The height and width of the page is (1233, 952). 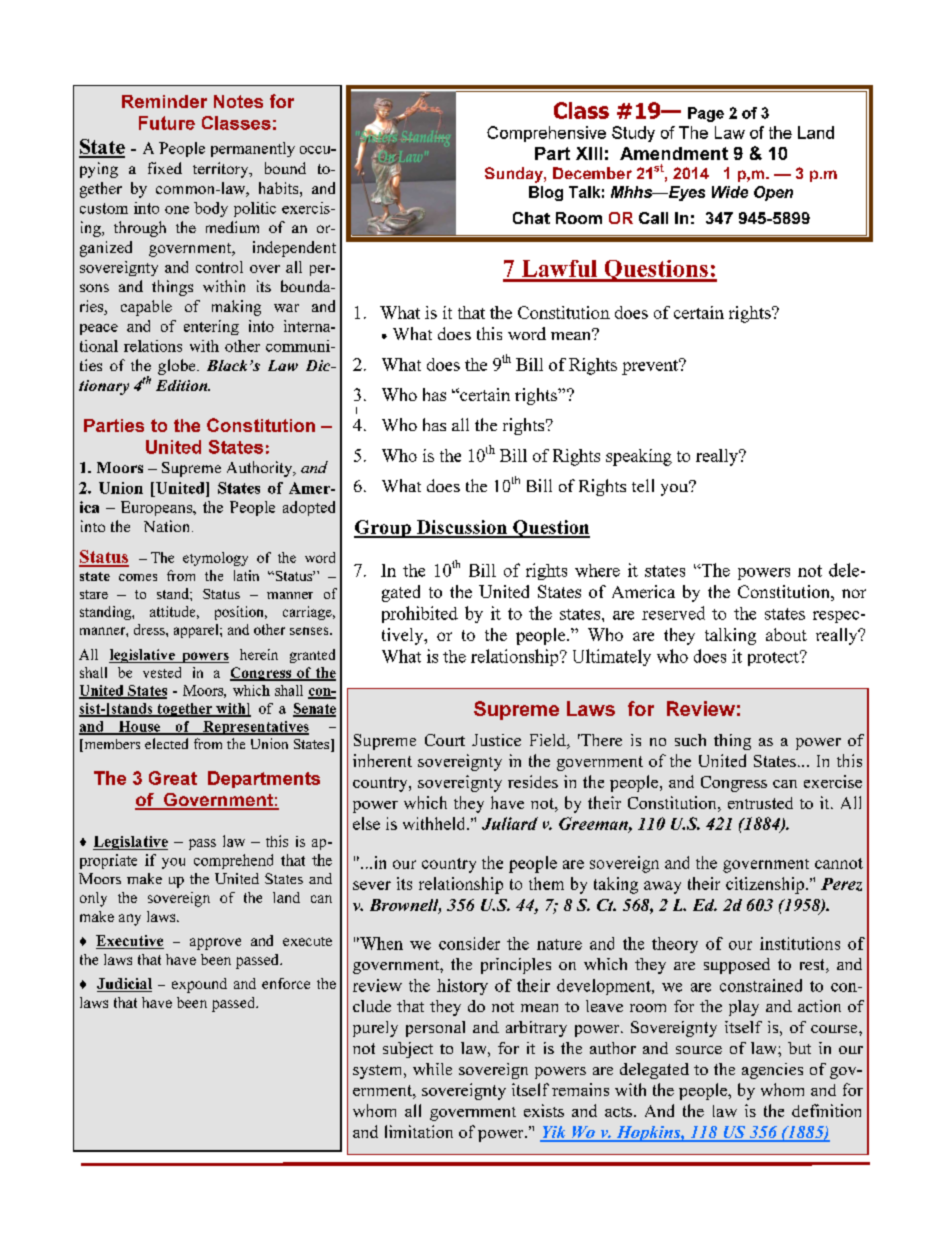 What do you see at coordinates (173, 778) in the page?
I see `Great` at bounding box center [173, 778].
